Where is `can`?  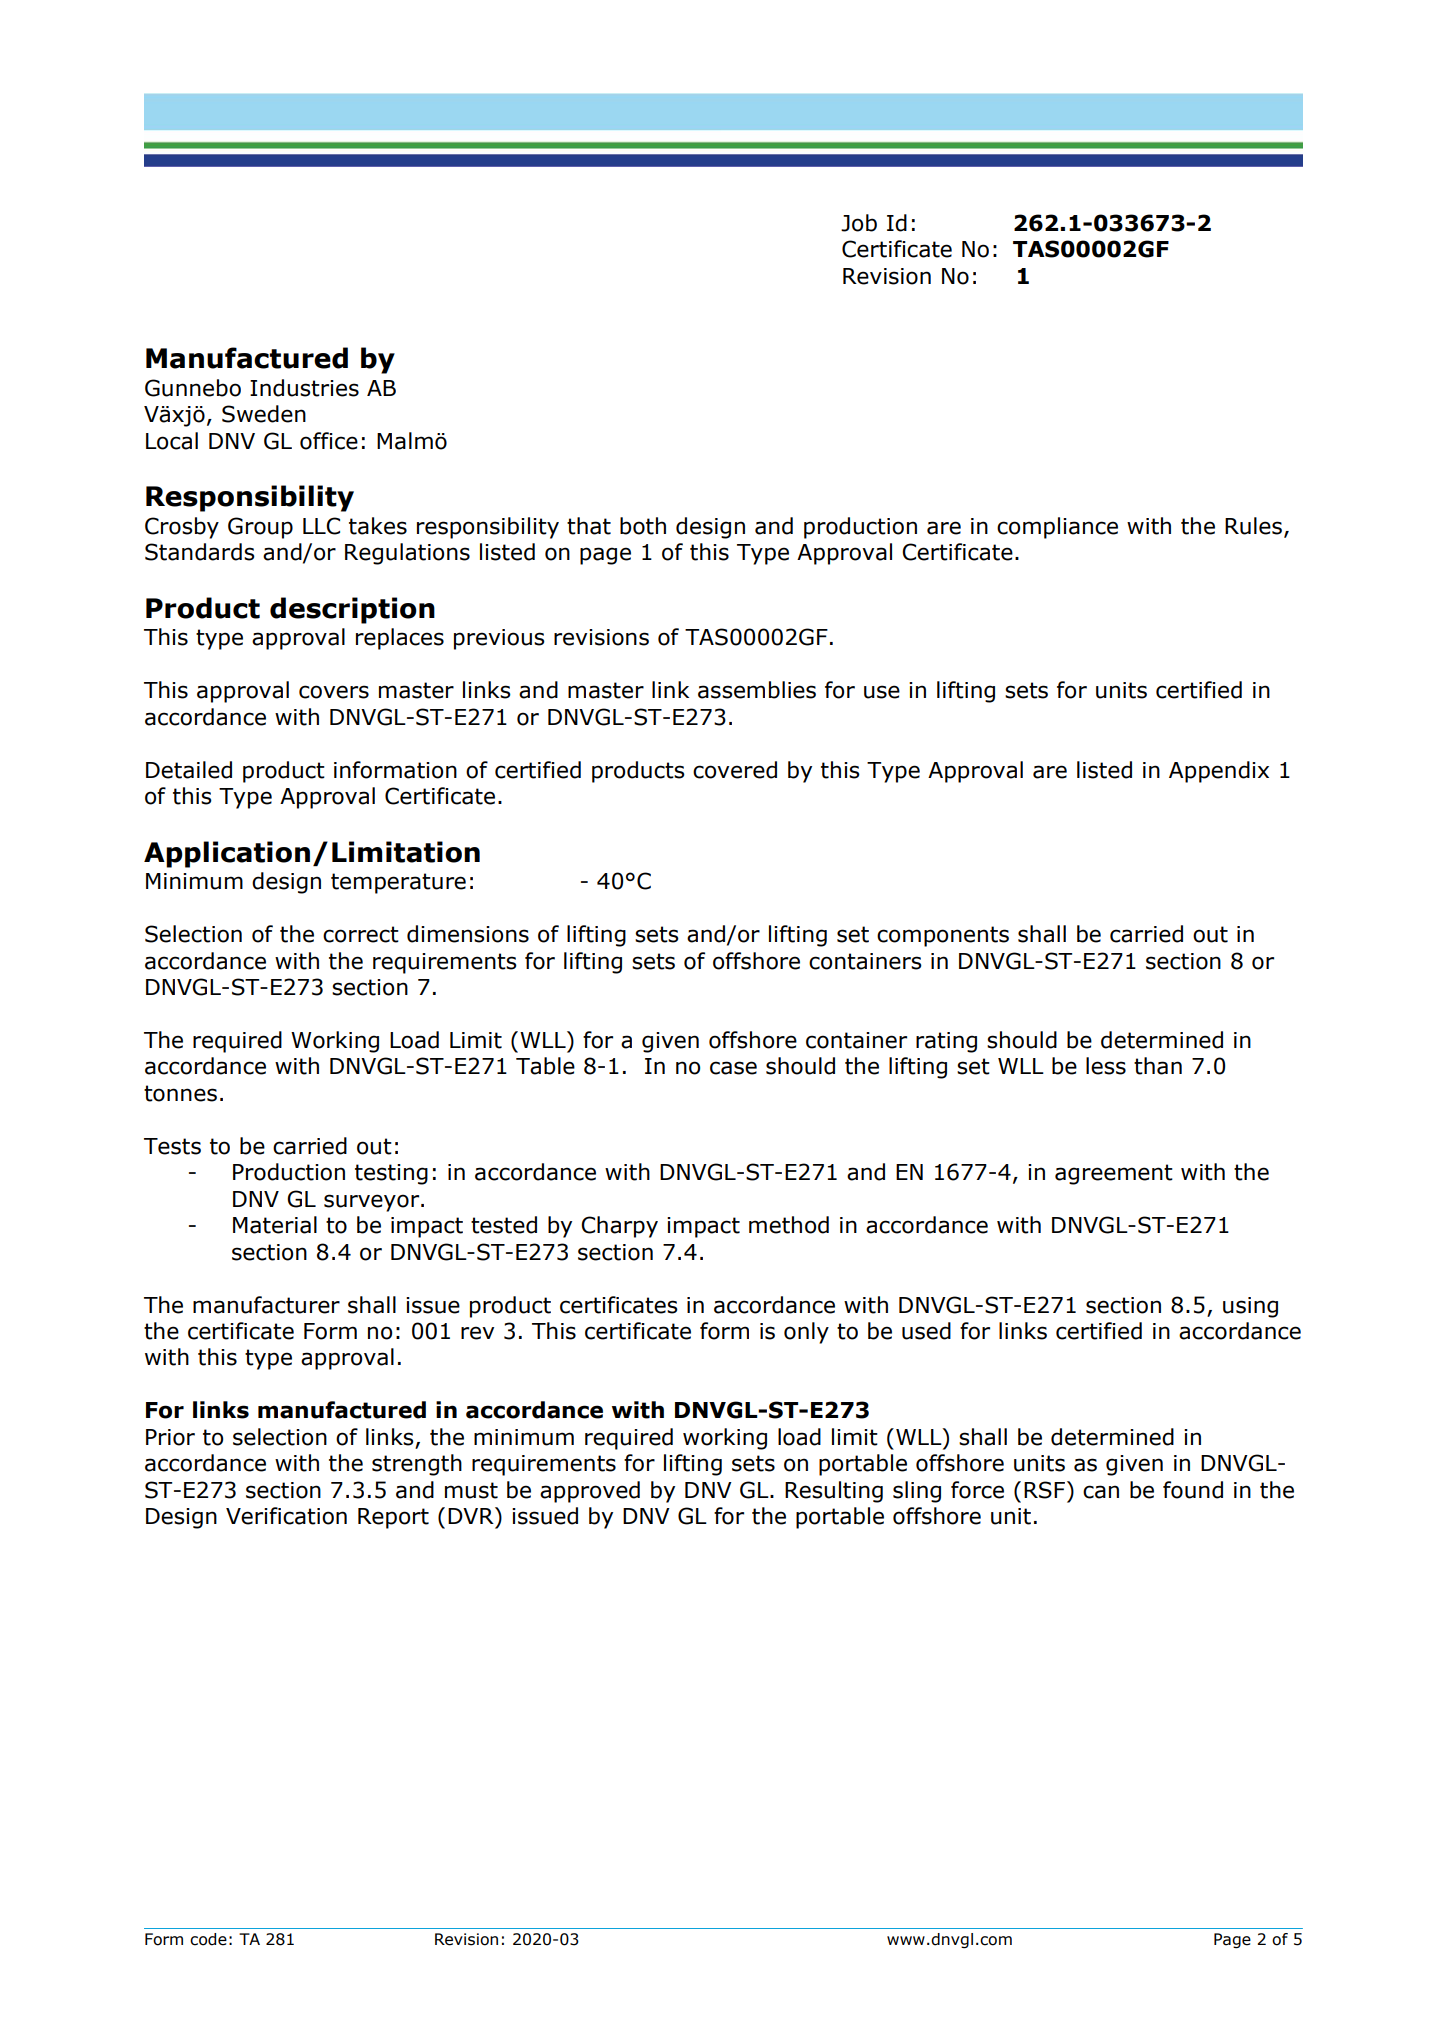 can is located at coordinates (1101, 1492).
